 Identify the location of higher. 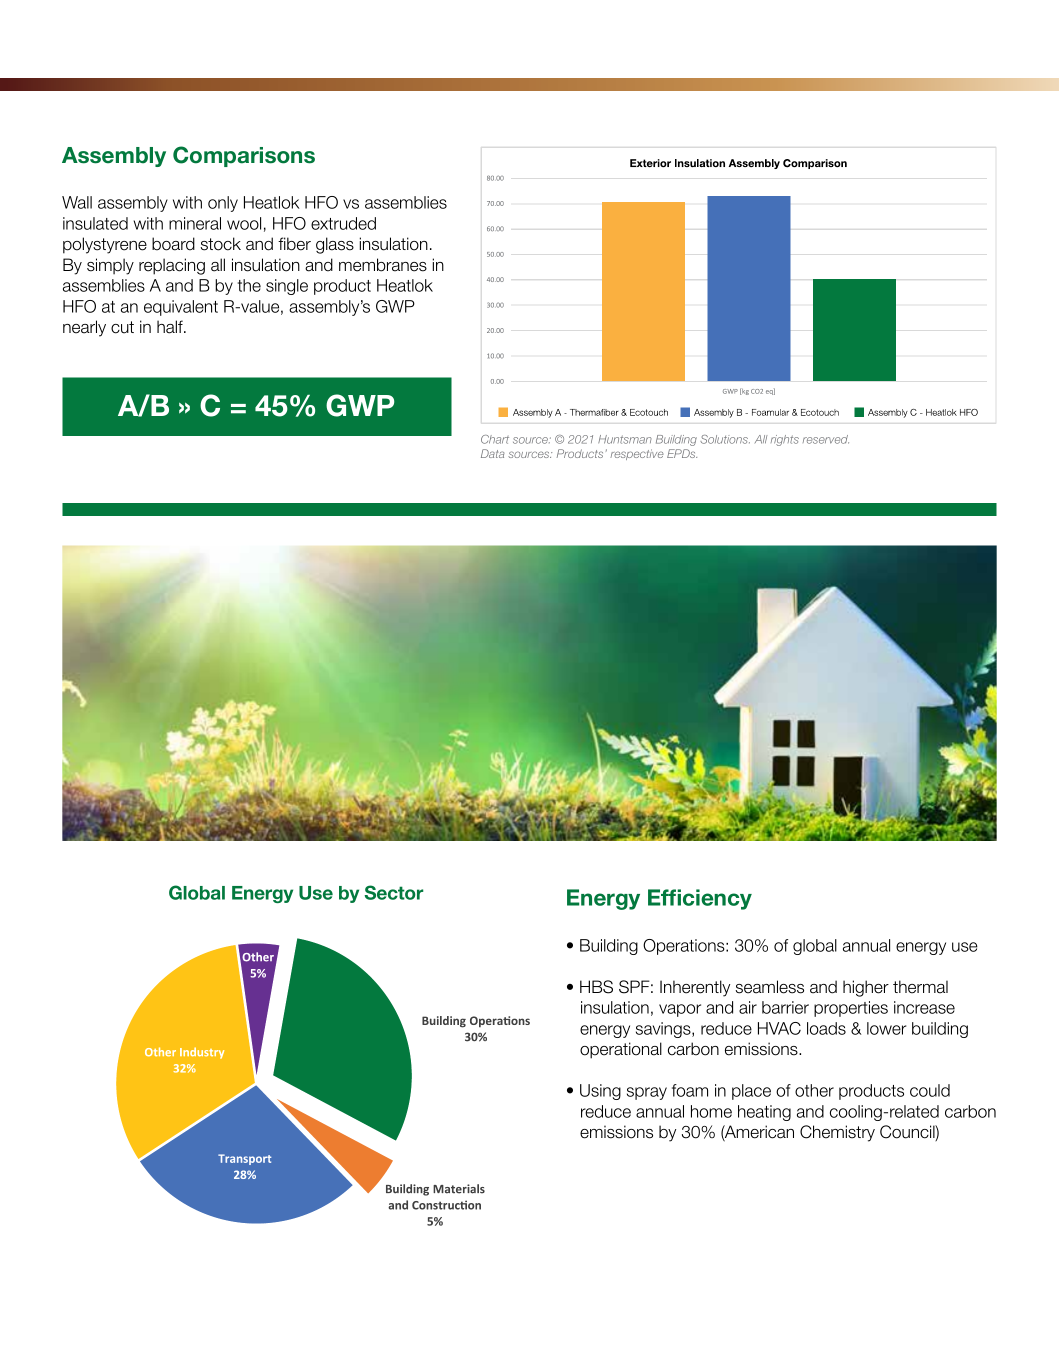
(866, 988).
